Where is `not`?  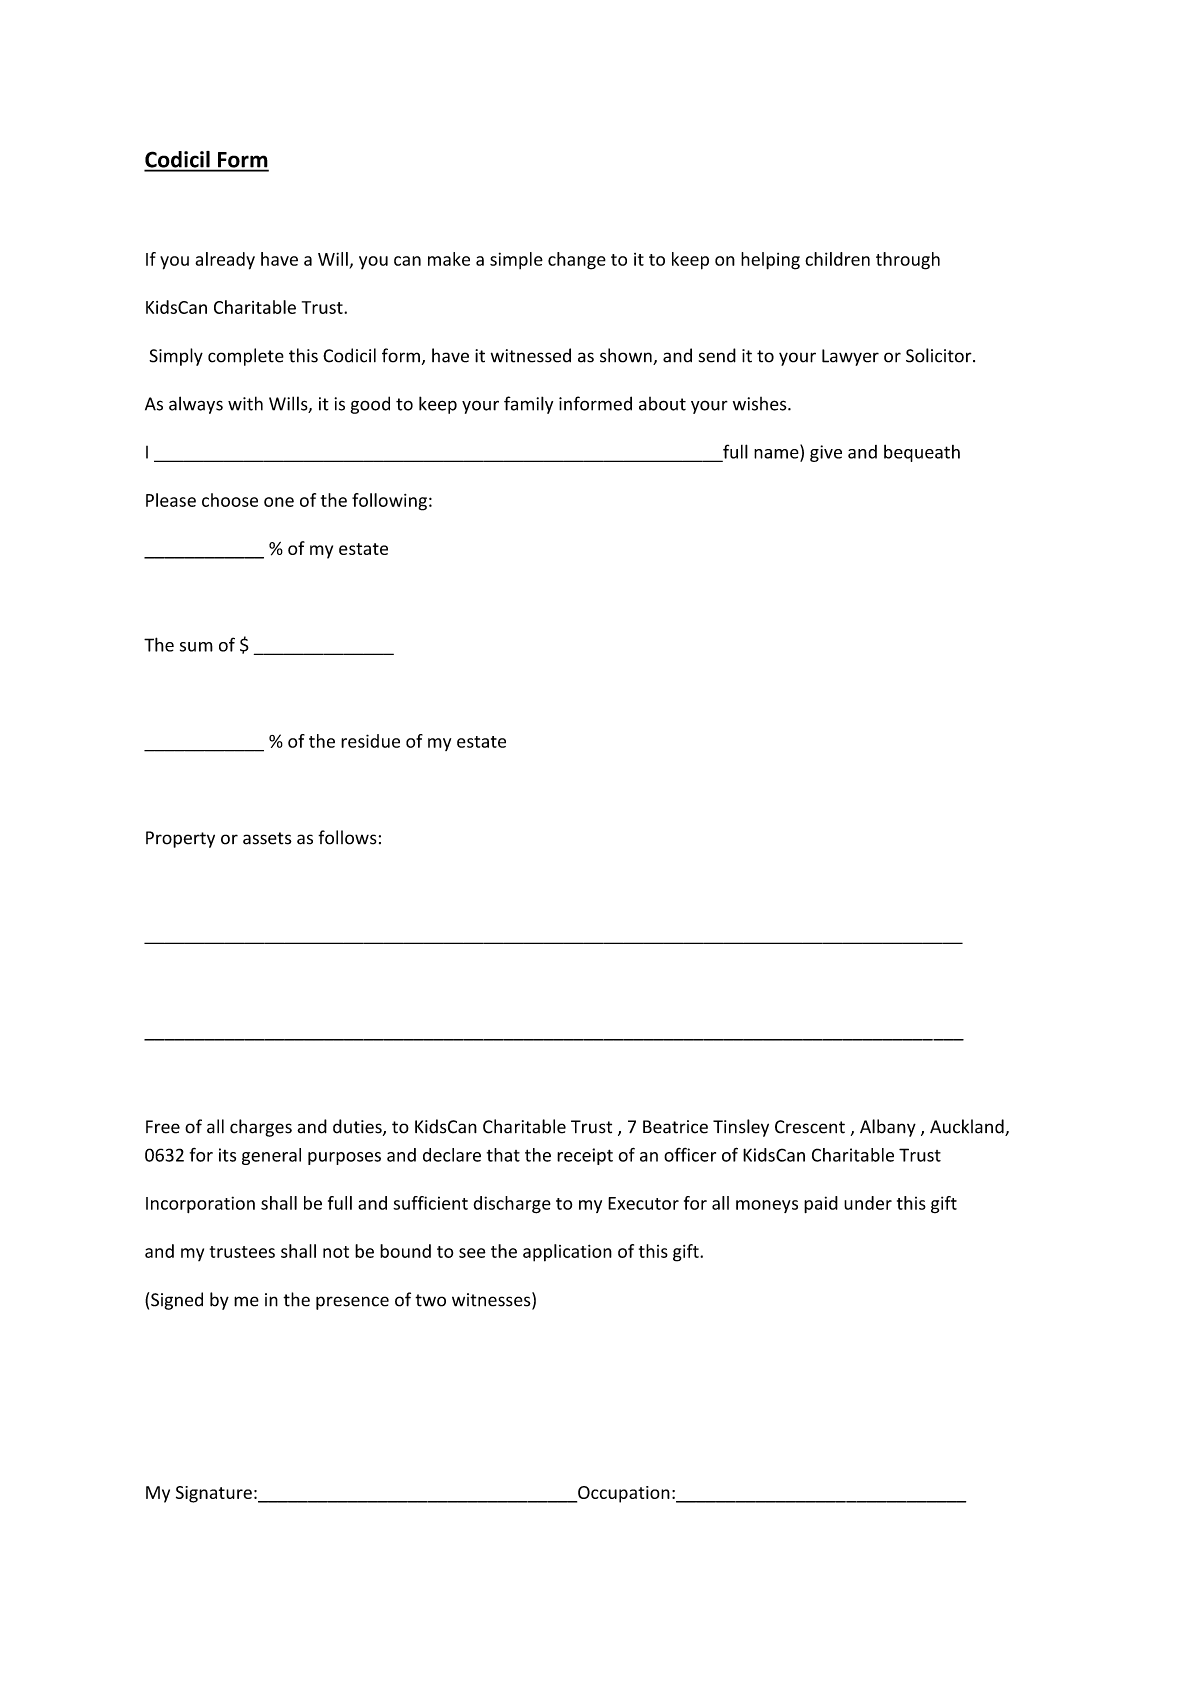 not is located at coordinates (336, 1252).
